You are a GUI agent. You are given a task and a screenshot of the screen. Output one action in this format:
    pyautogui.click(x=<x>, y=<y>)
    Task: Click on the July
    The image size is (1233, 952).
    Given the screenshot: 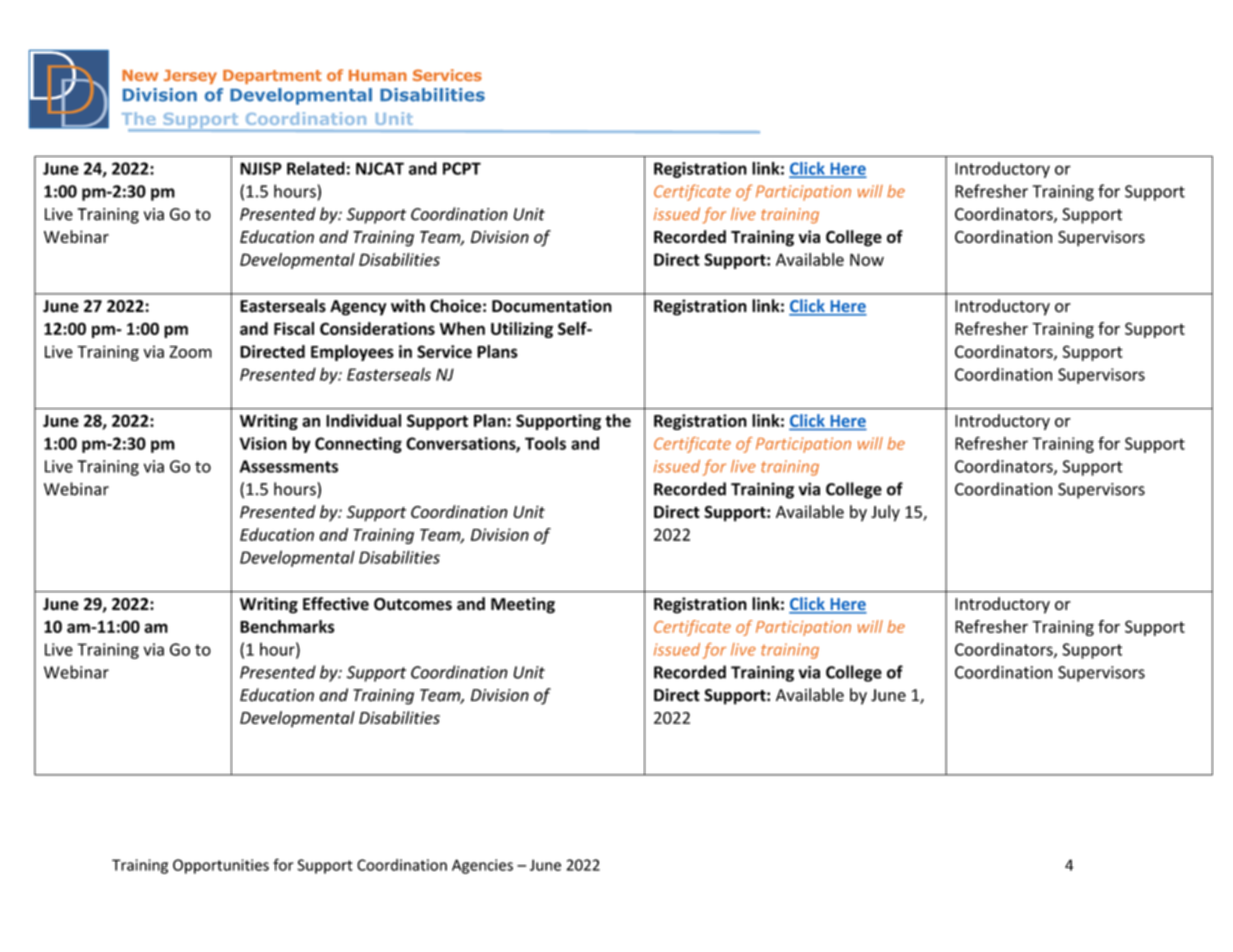 What is the action you would take?
    pyautogui.click(x=885, y=513)
